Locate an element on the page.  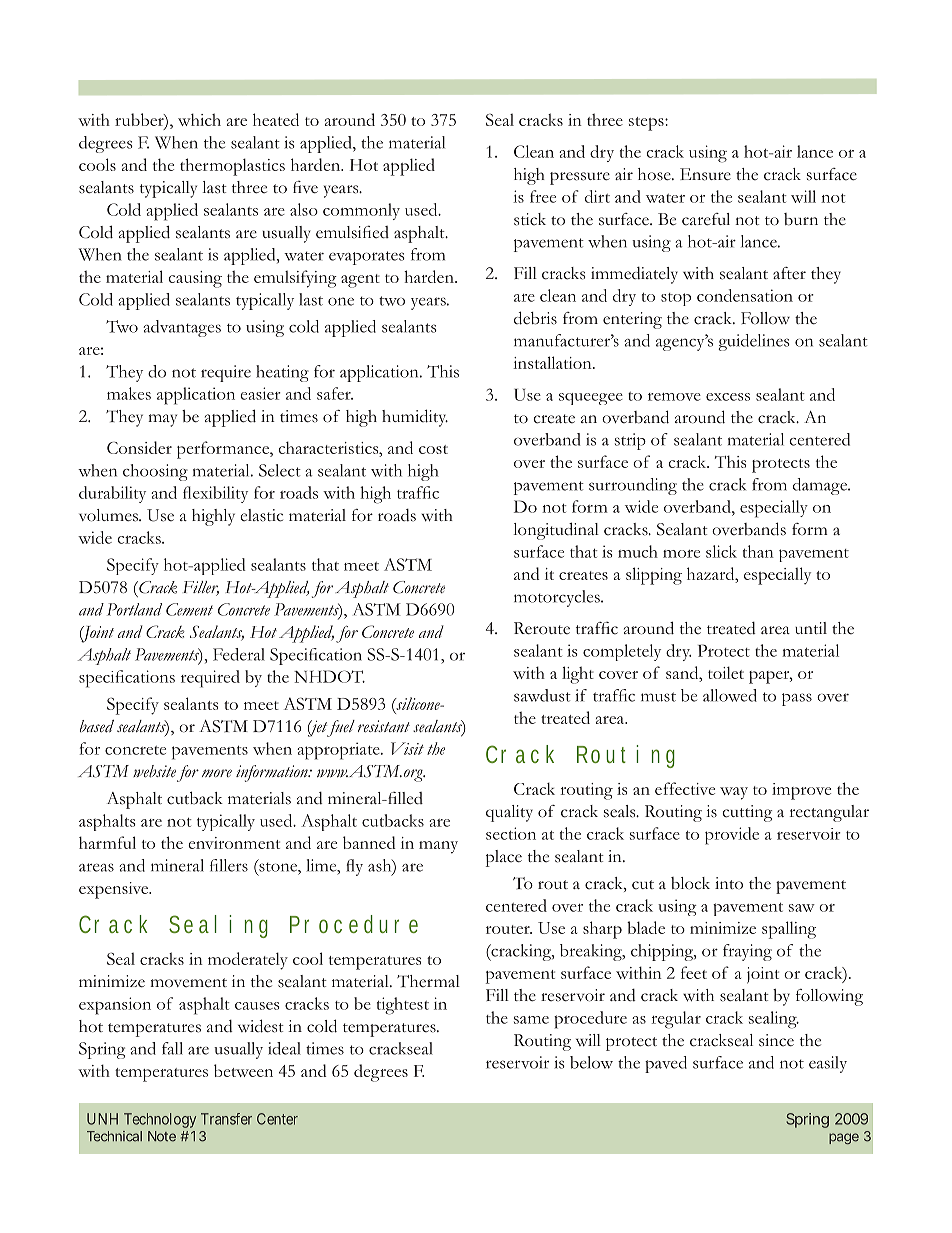
Ensure is located at coordinates (705, 174).
